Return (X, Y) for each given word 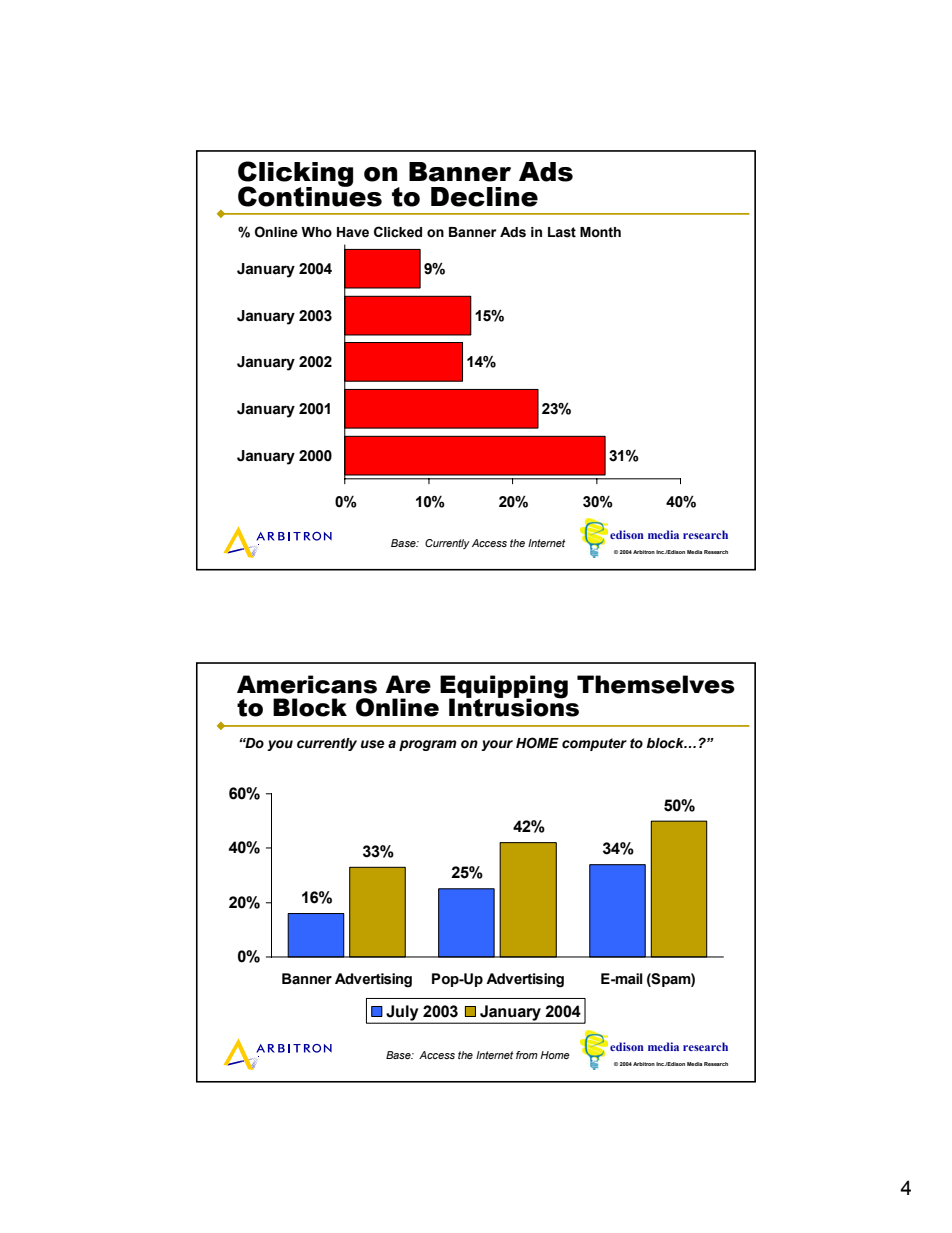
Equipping (504, 688)
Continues (310, 195)
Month (600, 232)
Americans (307, 684)
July (402, 1014)
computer (594, 744)
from (527, 1055)
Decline (484, 197)
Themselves (656, 684)
